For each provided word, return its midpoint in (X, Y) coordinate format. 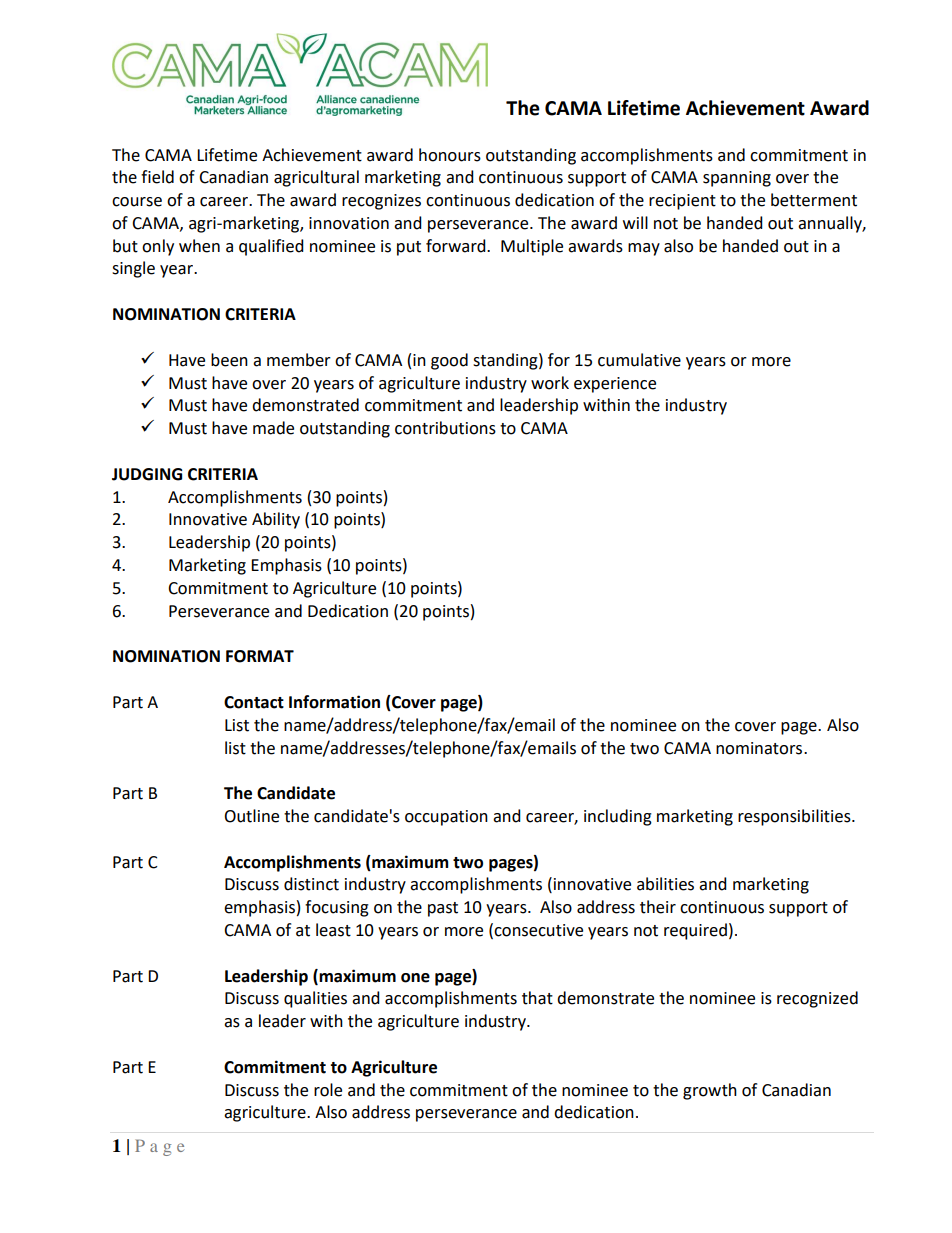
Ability (276, 520)
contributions (445, 428)
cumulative (639, 360)
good (449, 361)
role (328, 1090)
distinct (311, 884)
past (443, 909)
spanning (737, 179)
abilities (665, 884)
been (229, 360)
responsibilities (795, 817)
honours (450, 155)
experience (615, 385)
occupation (446, 818)
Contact (254, 702)
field (157, 177)
